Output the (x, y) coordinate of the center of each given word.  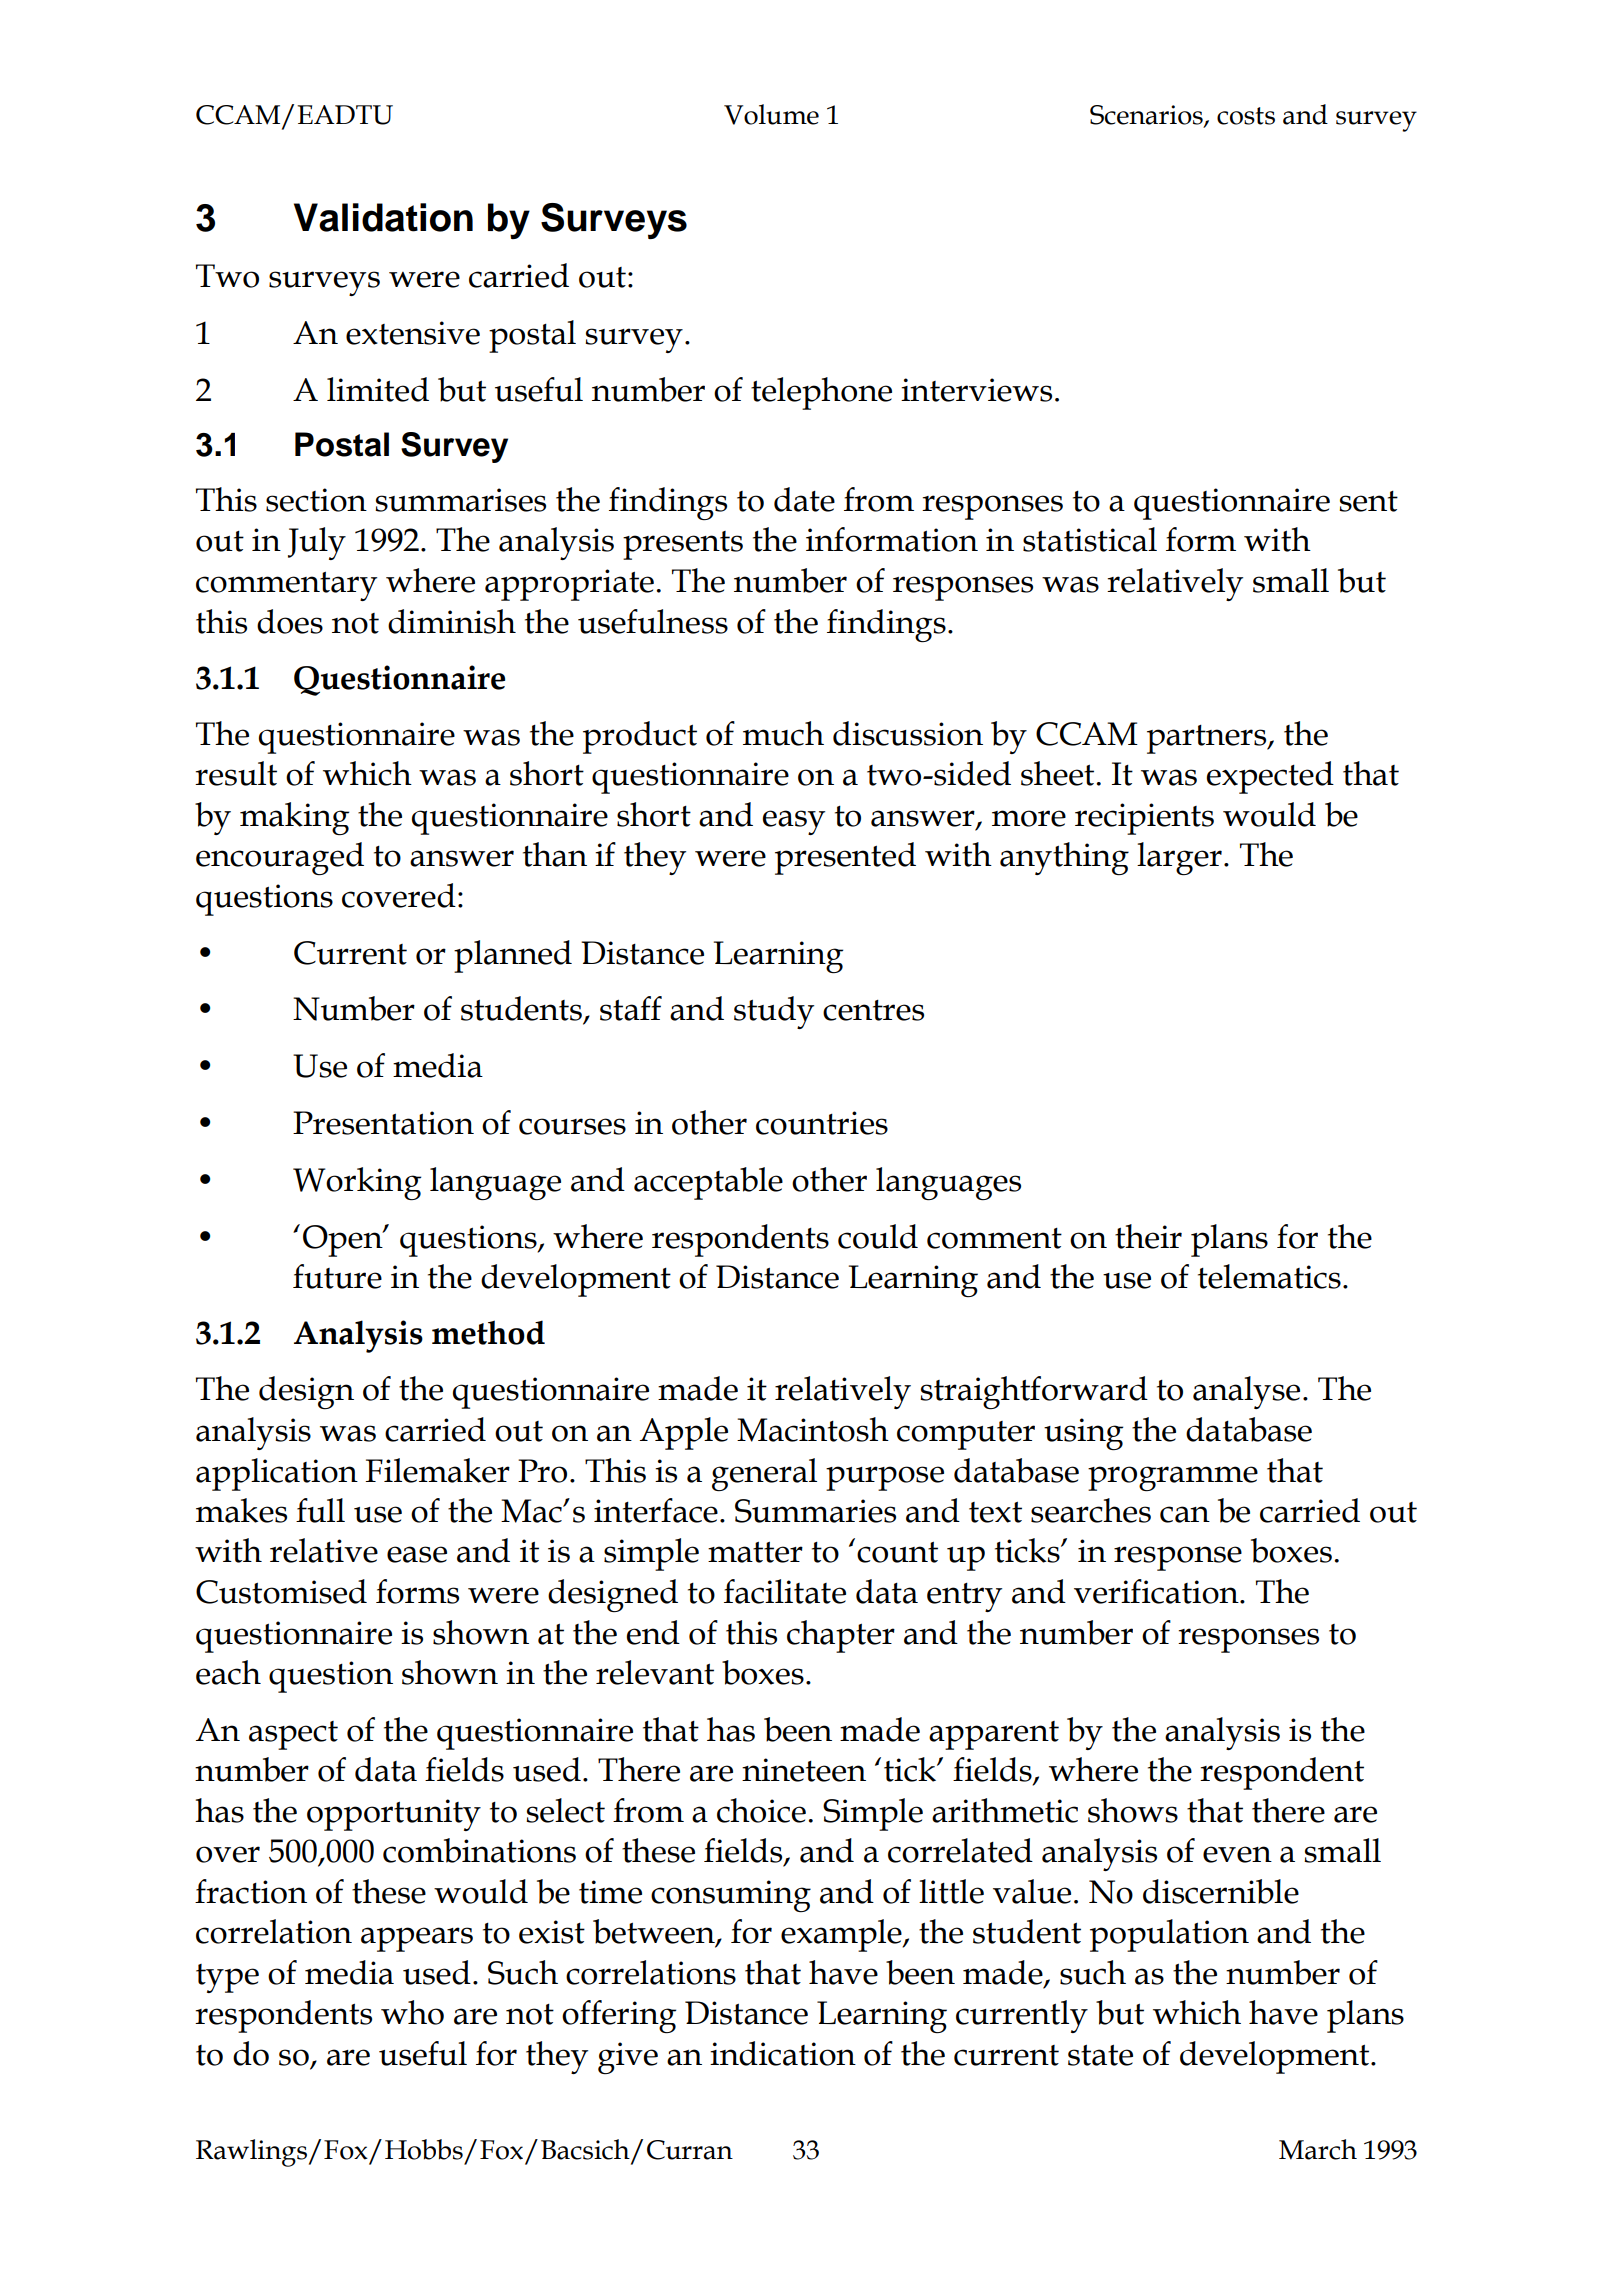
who (412, 2012)
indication (783, 2053)
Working (357, 1183)
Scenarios (1147, 116)
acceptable (708, 1183)
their (1148, 1236)
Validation (383, 217)
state (1100, 2055)
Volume (771, 114)
